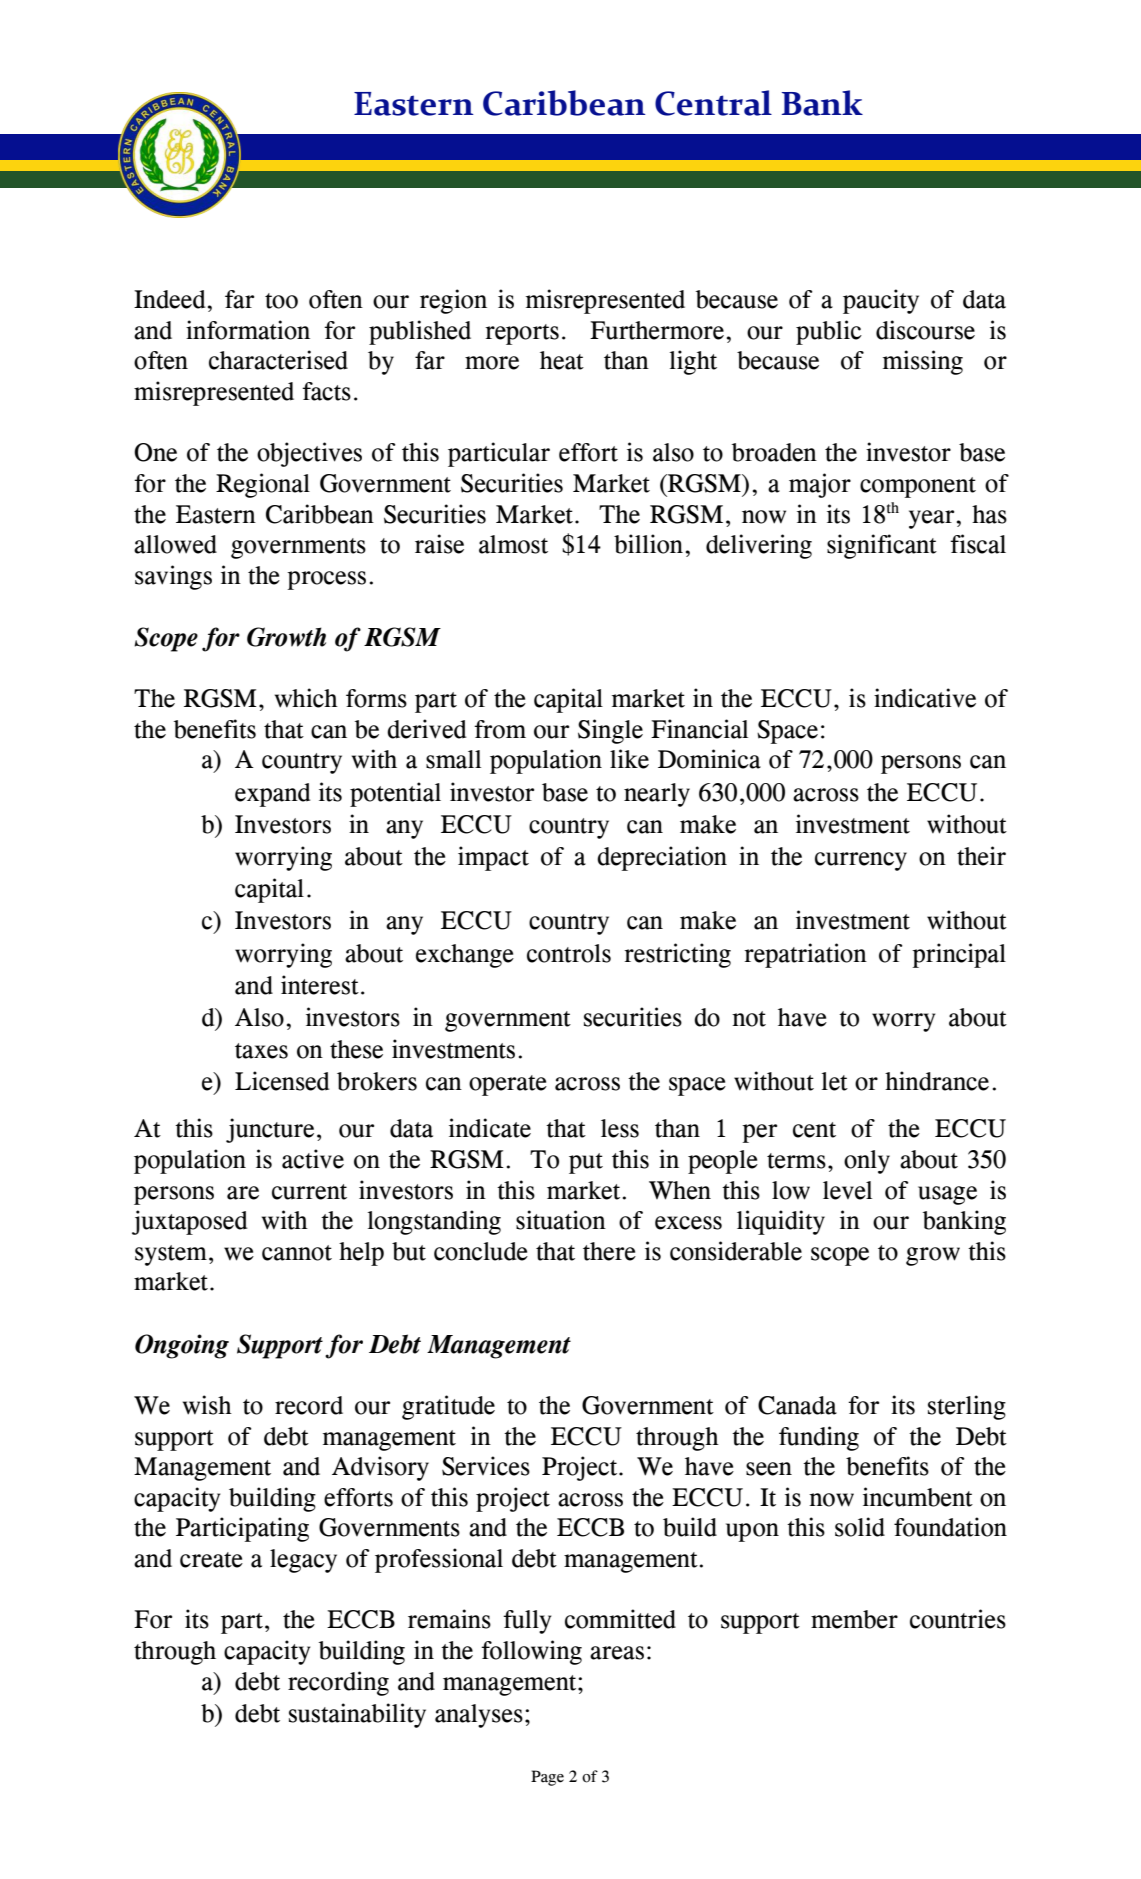 The width and height of the screenshot is (1141, 1879). Describe the element at coordinates (586, 1163) in the screenshot. I see `put` at that location.
